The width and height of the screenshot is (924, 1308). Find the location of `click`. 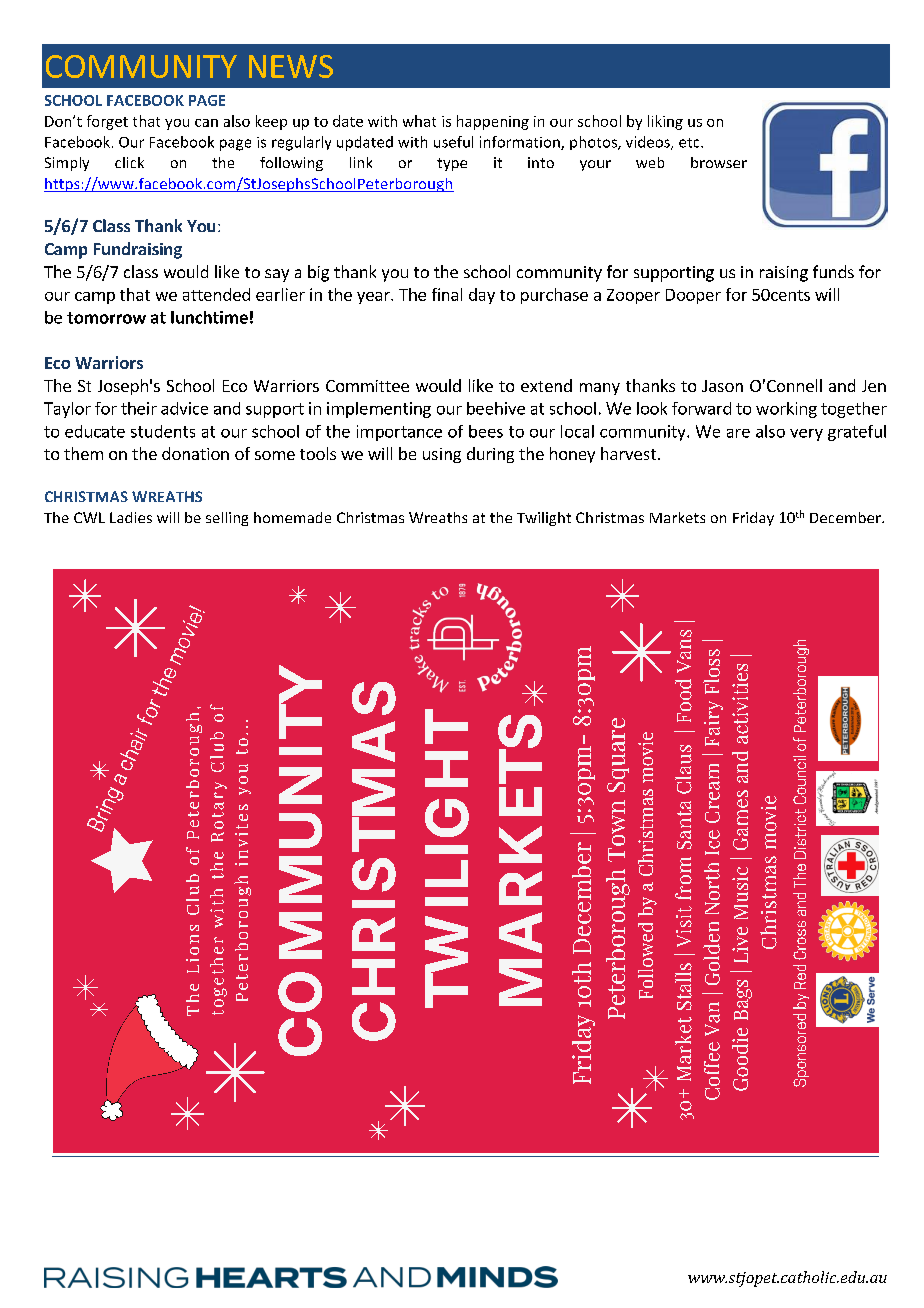

click is located at coordinates (129, 162).
